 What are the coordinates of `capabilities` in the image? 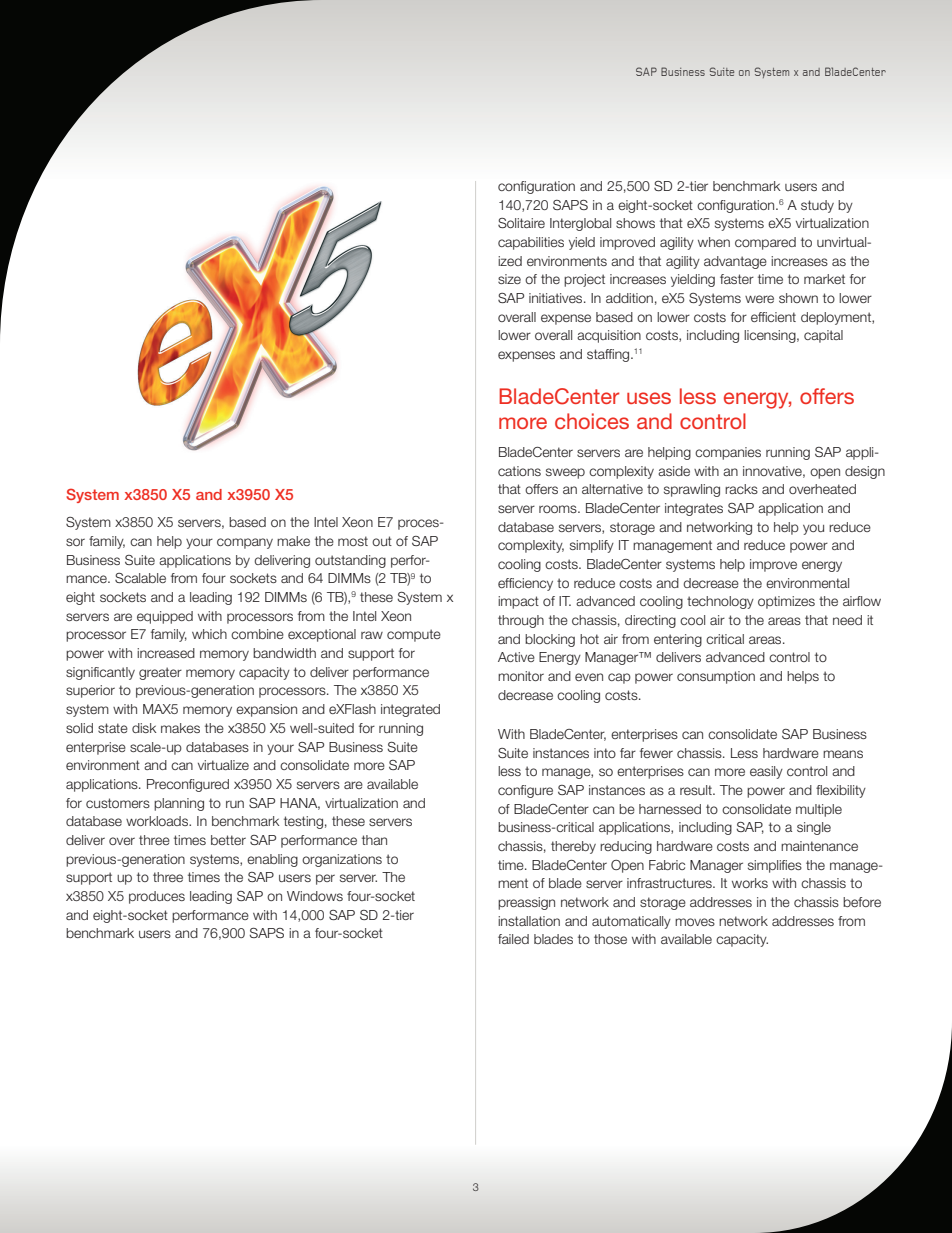 It's located at (531, 243).
